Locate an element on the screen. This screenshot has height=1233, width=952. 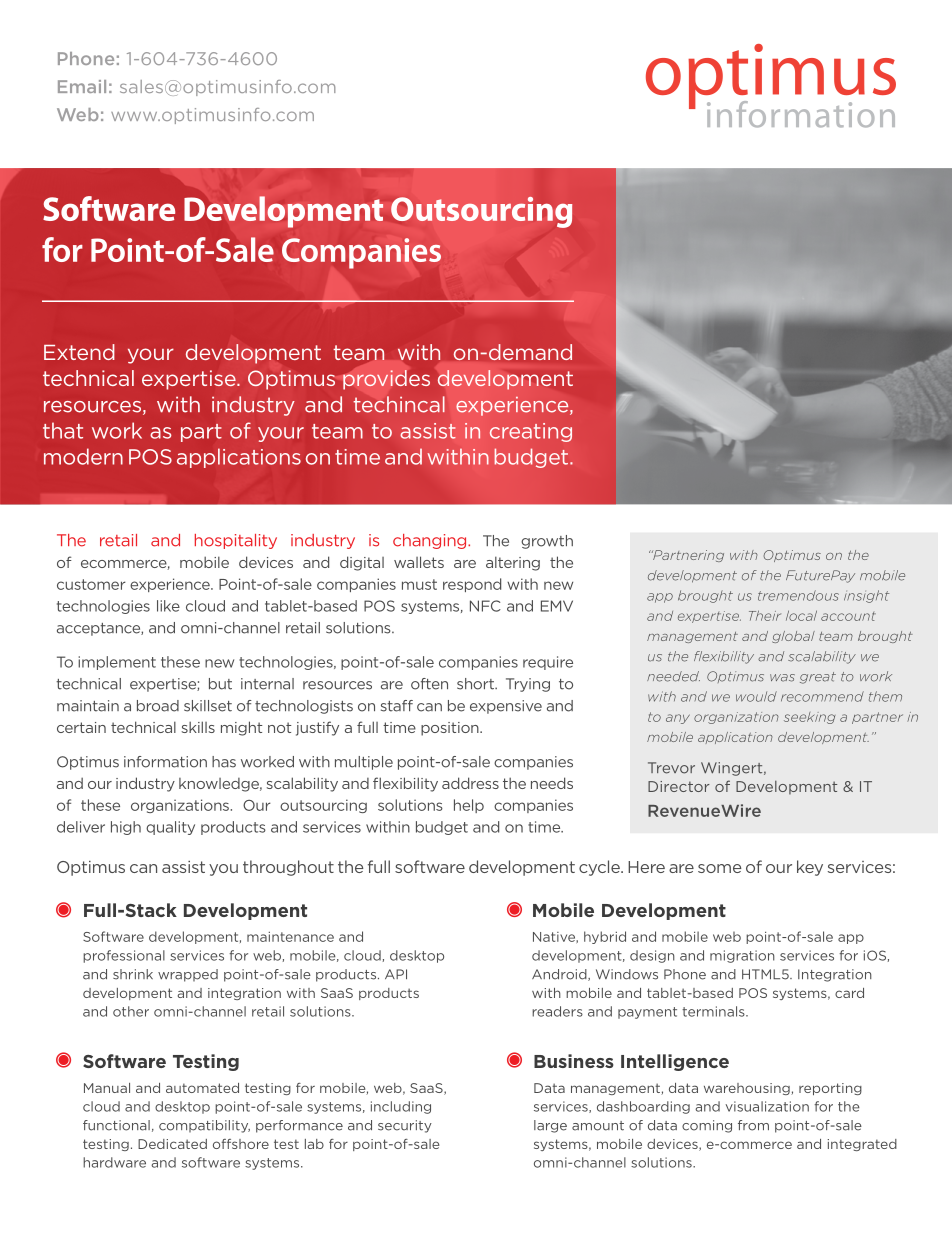
changing is located at coordinates (431, 541).
